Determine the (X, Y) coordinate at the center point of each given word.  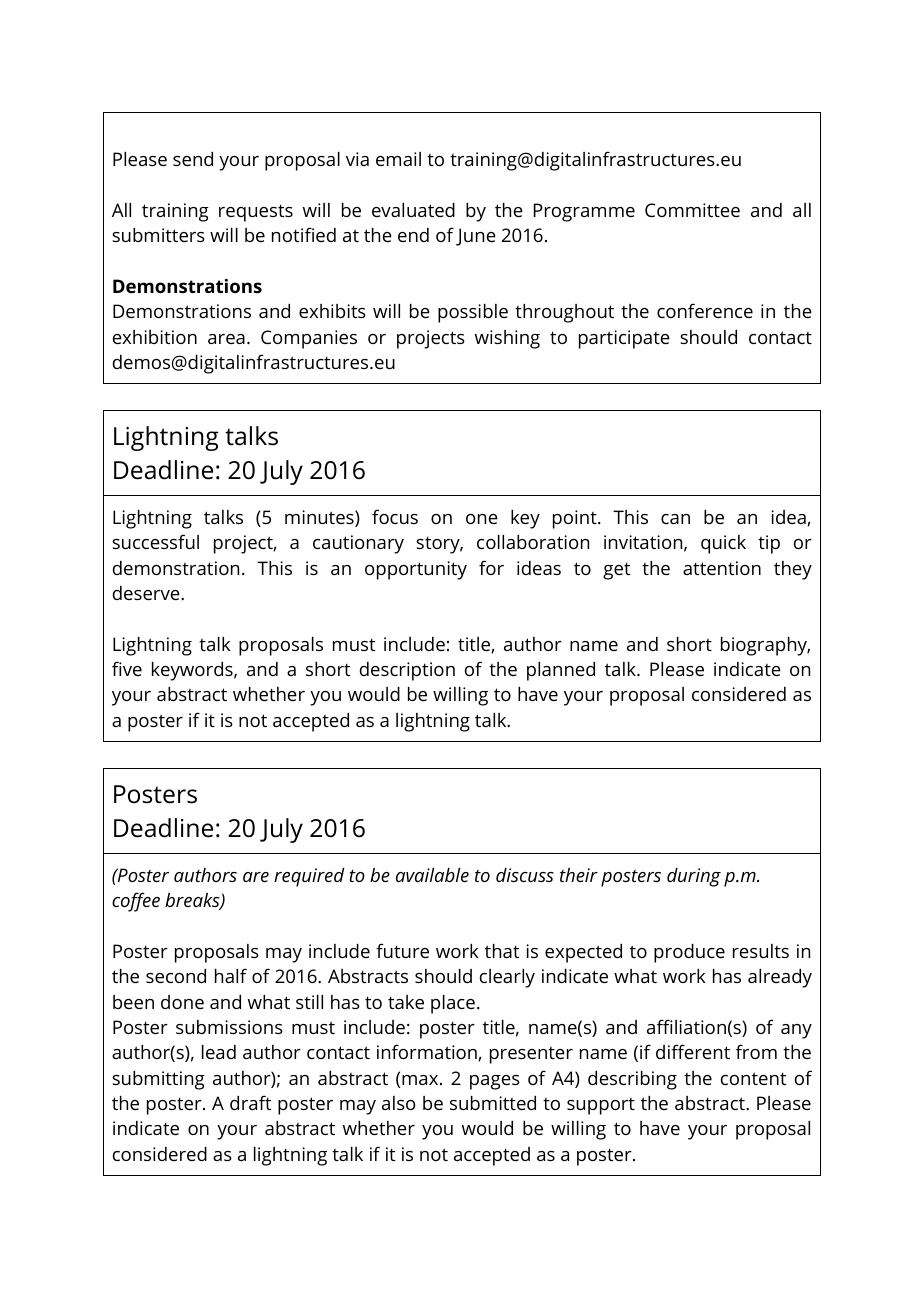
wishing (507, 339)
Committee (692, 210)
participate (624, 339)
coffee (136, 902)
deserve (147, 593)
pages (495, 1082)
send (193, 159)
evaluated (413, 210)
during (694, 877)
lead (219, 1052)
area (226, 339)
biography (765, 646)
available (432, 875)
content (753, 1078)
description (407, 671)
